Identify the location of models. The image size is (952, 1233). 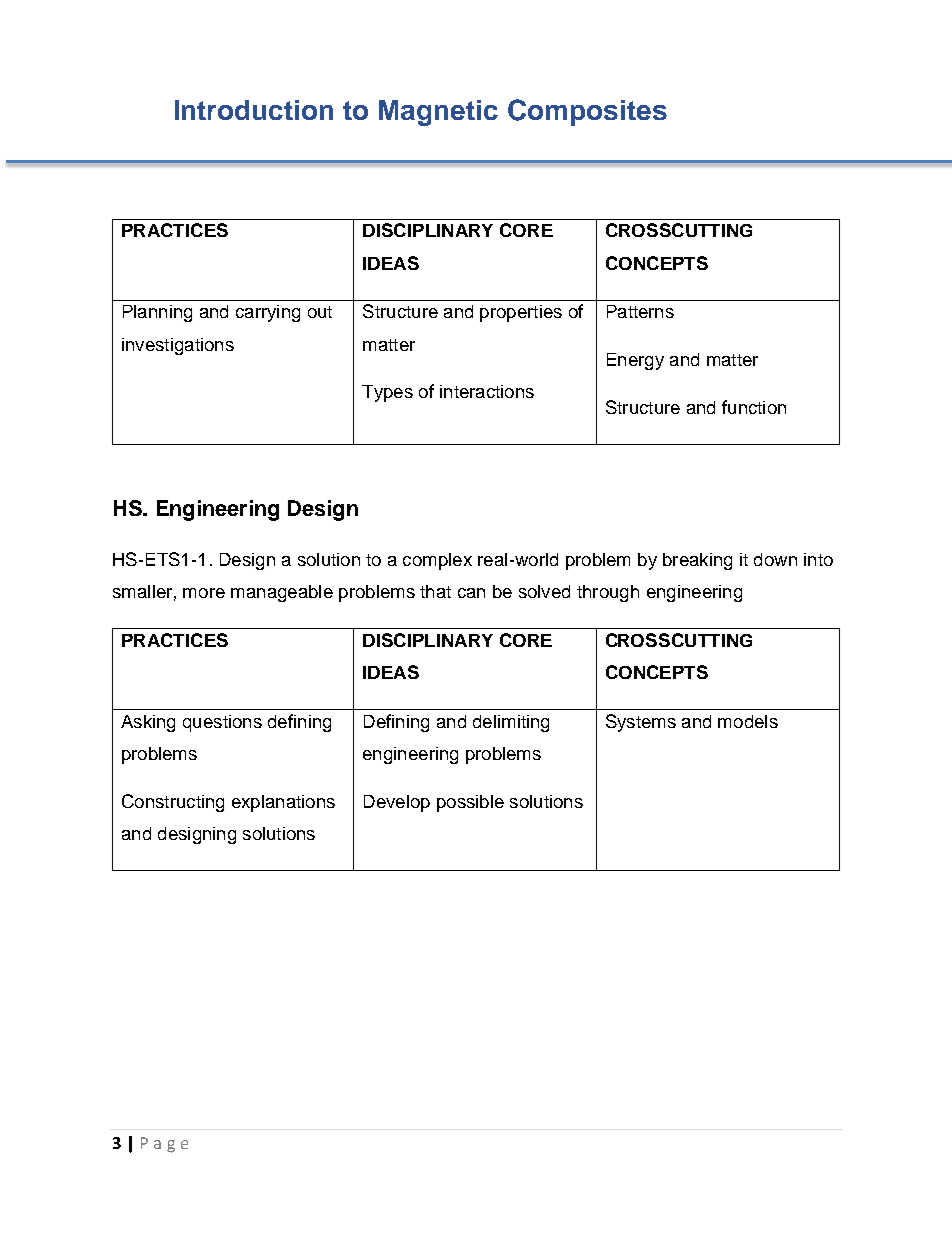
(748, 721).
